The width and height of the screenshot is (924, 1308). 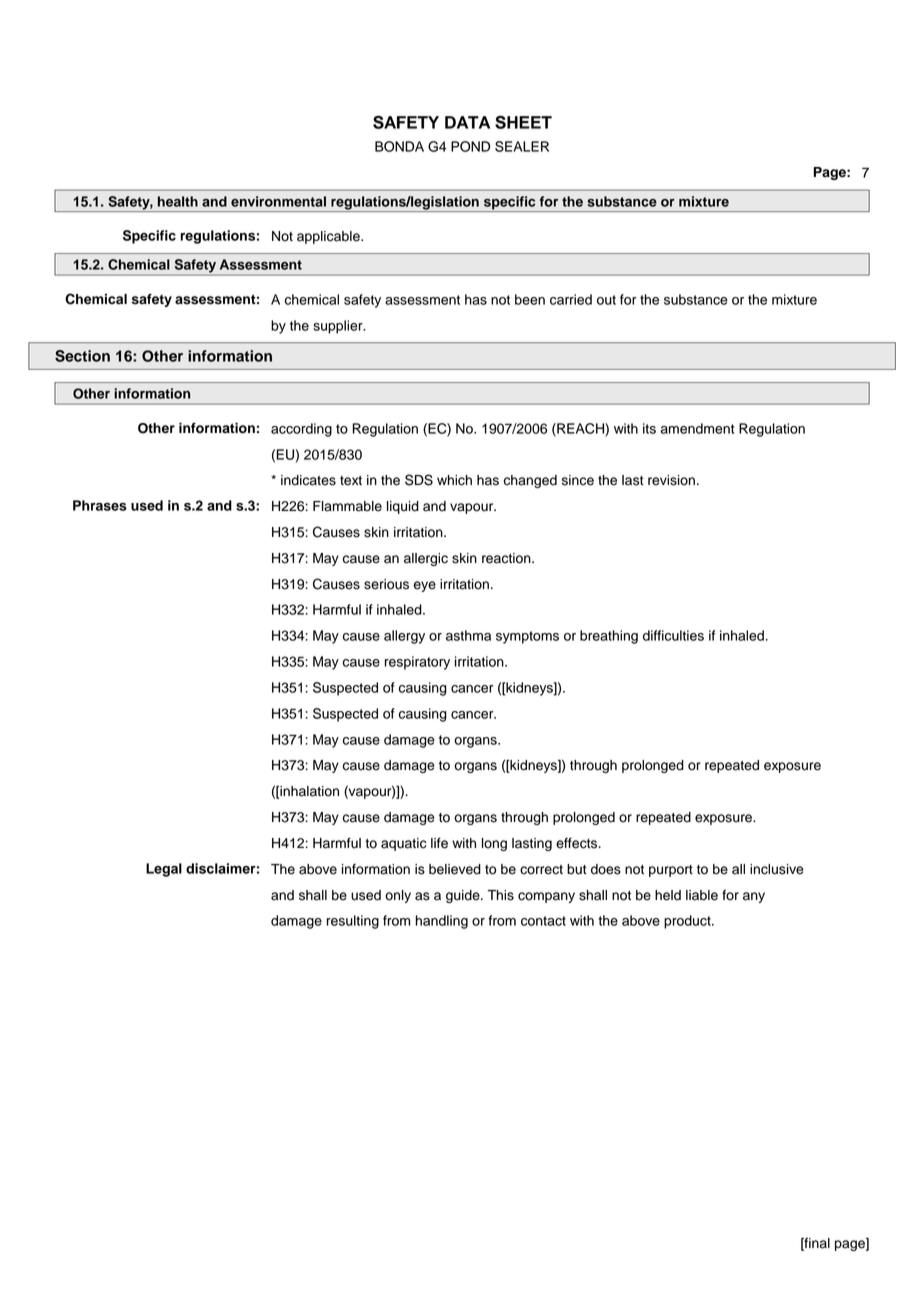 I want to click on Section, so click(x=82, y=356).
